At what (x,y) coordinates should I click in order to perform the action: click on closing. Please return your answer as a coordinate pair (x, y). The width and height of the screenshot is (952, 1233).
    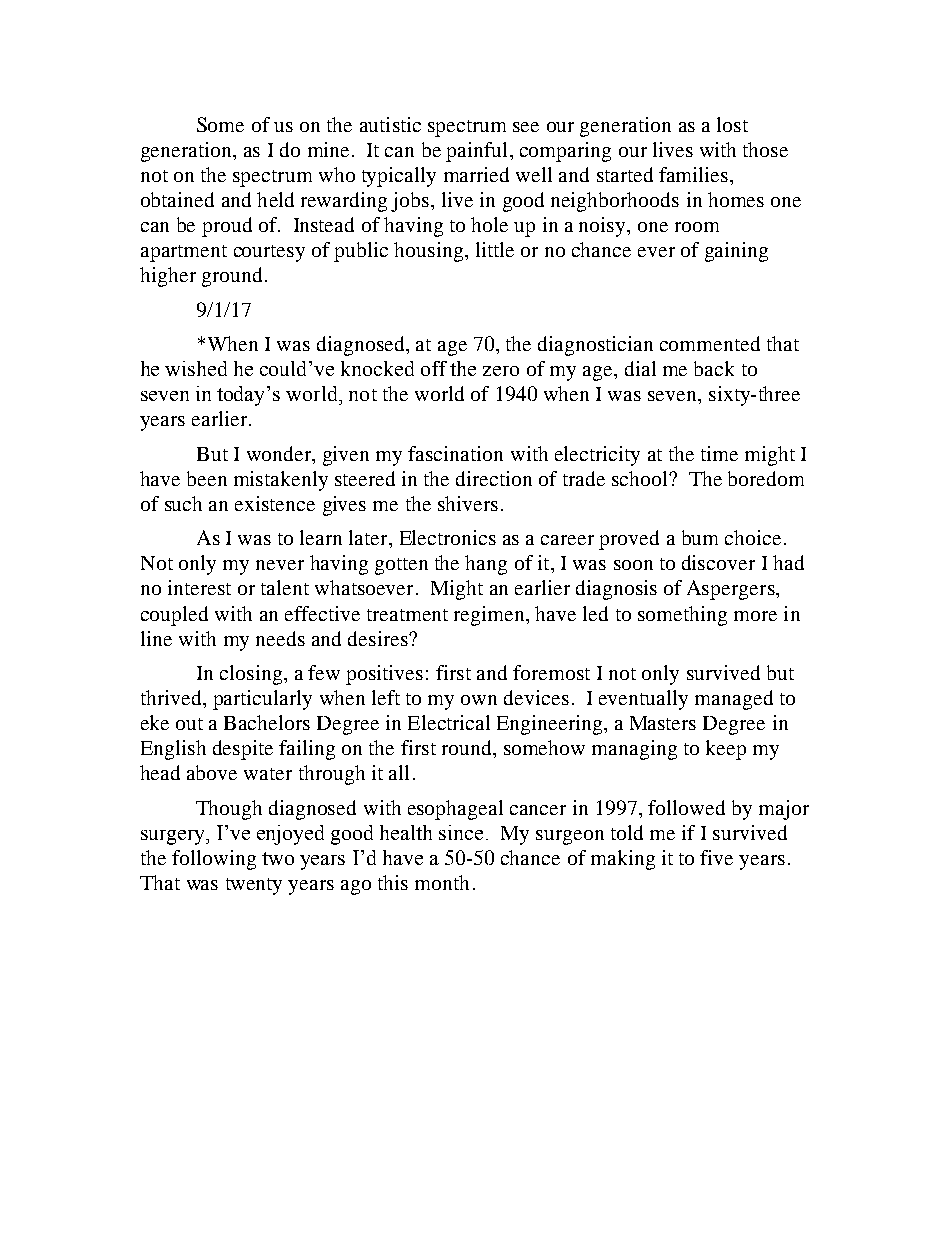
    Looking at the image, I should click on (251, 675).
